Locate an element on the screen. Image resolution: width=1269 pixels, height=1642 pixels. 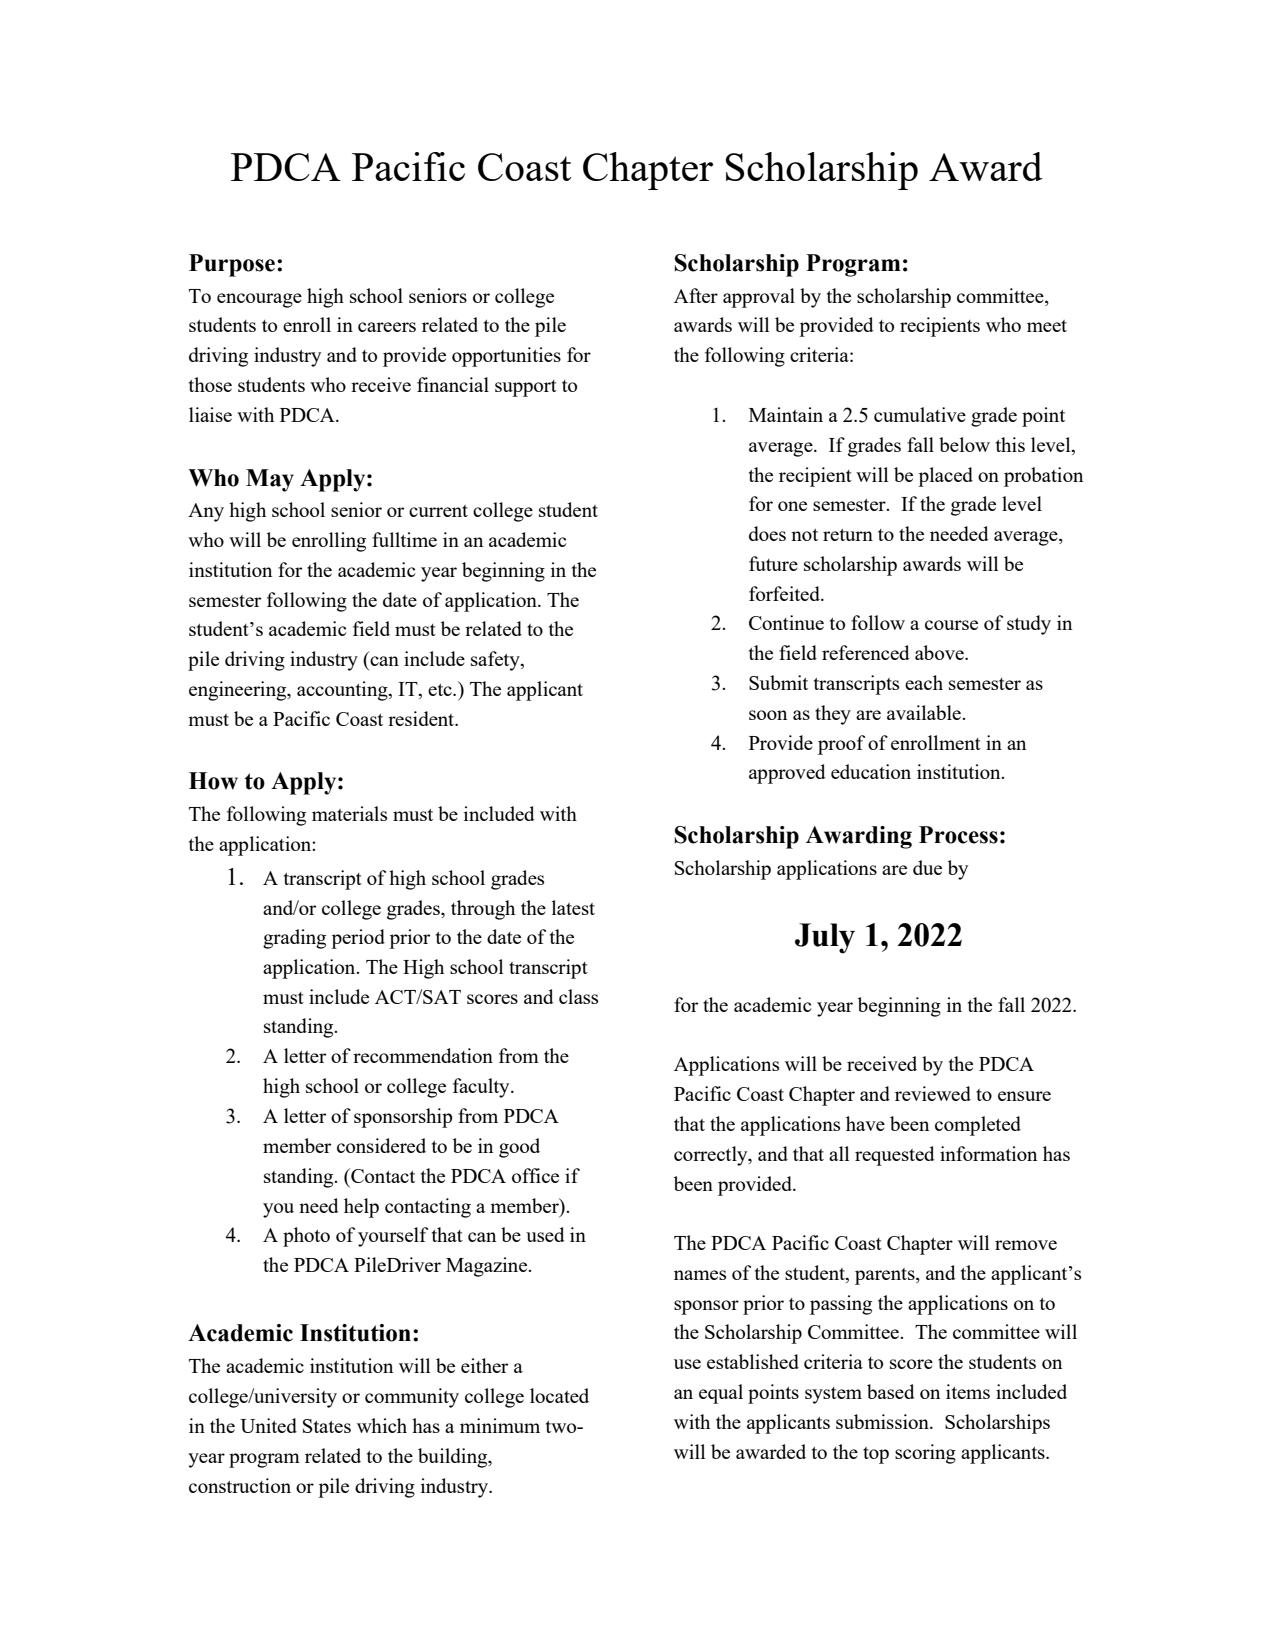
latest is located at coordinates (573, 907).
